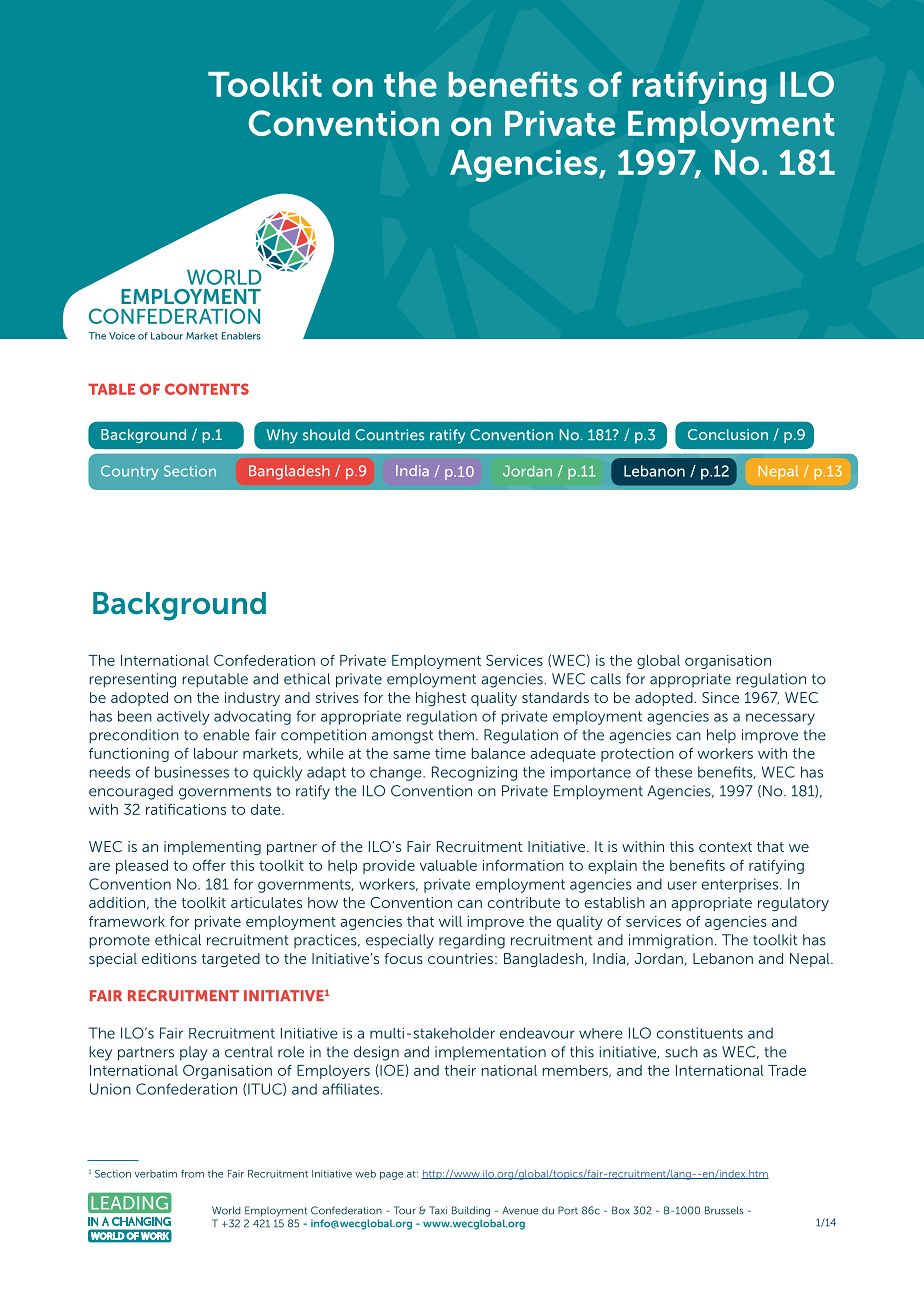 This document has height=1308, width=924. What do you see at coordinates (169, 958) in the document?
I see `editions` at bounding box center [169, 958].
